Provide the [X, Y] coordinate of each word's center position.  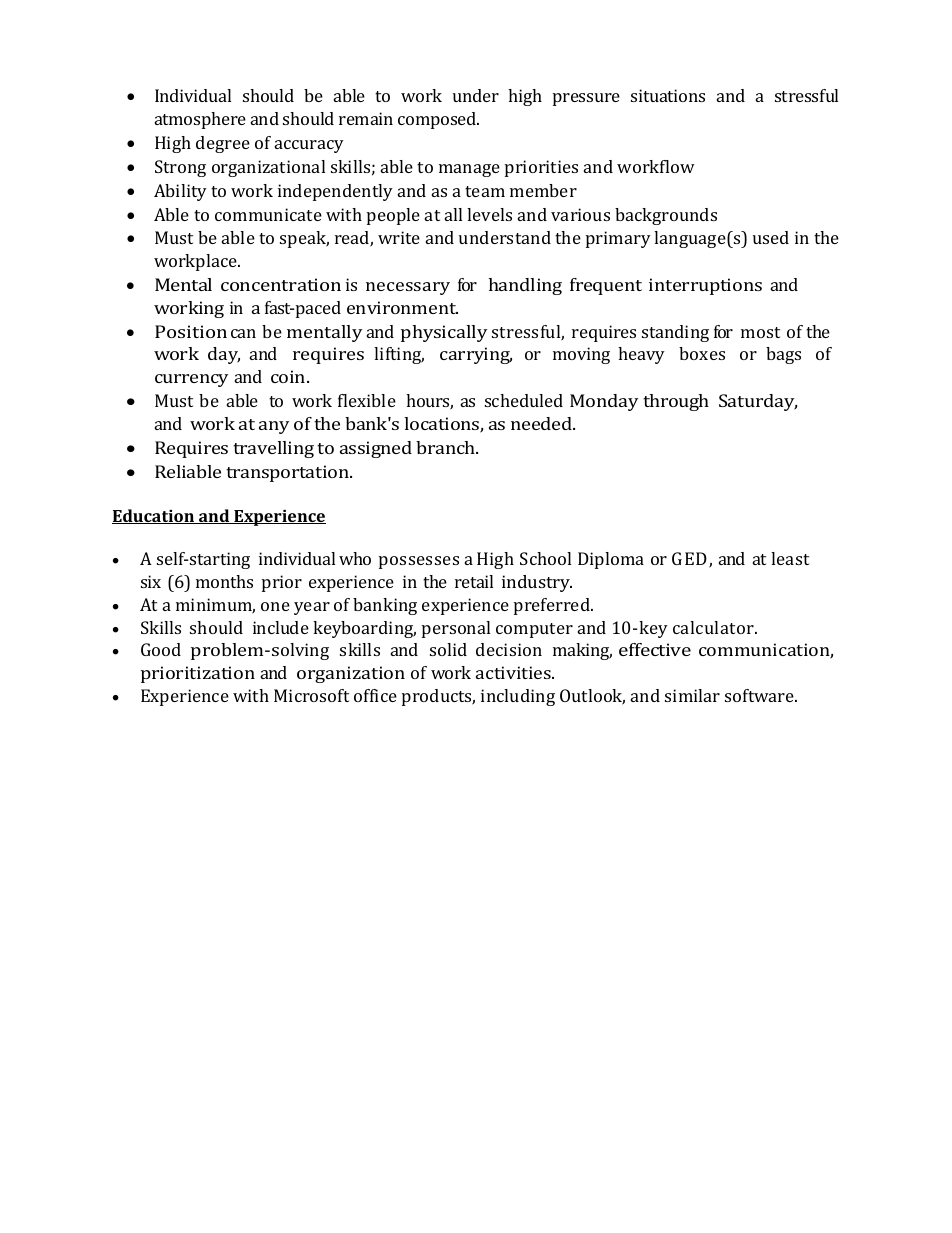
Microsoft [311, 695]
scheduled [524, 400]
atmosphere [200, 120]
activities [515, 672]
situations [668, 95]
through [676, 402]
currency [191, 380]
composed [438, 120]
